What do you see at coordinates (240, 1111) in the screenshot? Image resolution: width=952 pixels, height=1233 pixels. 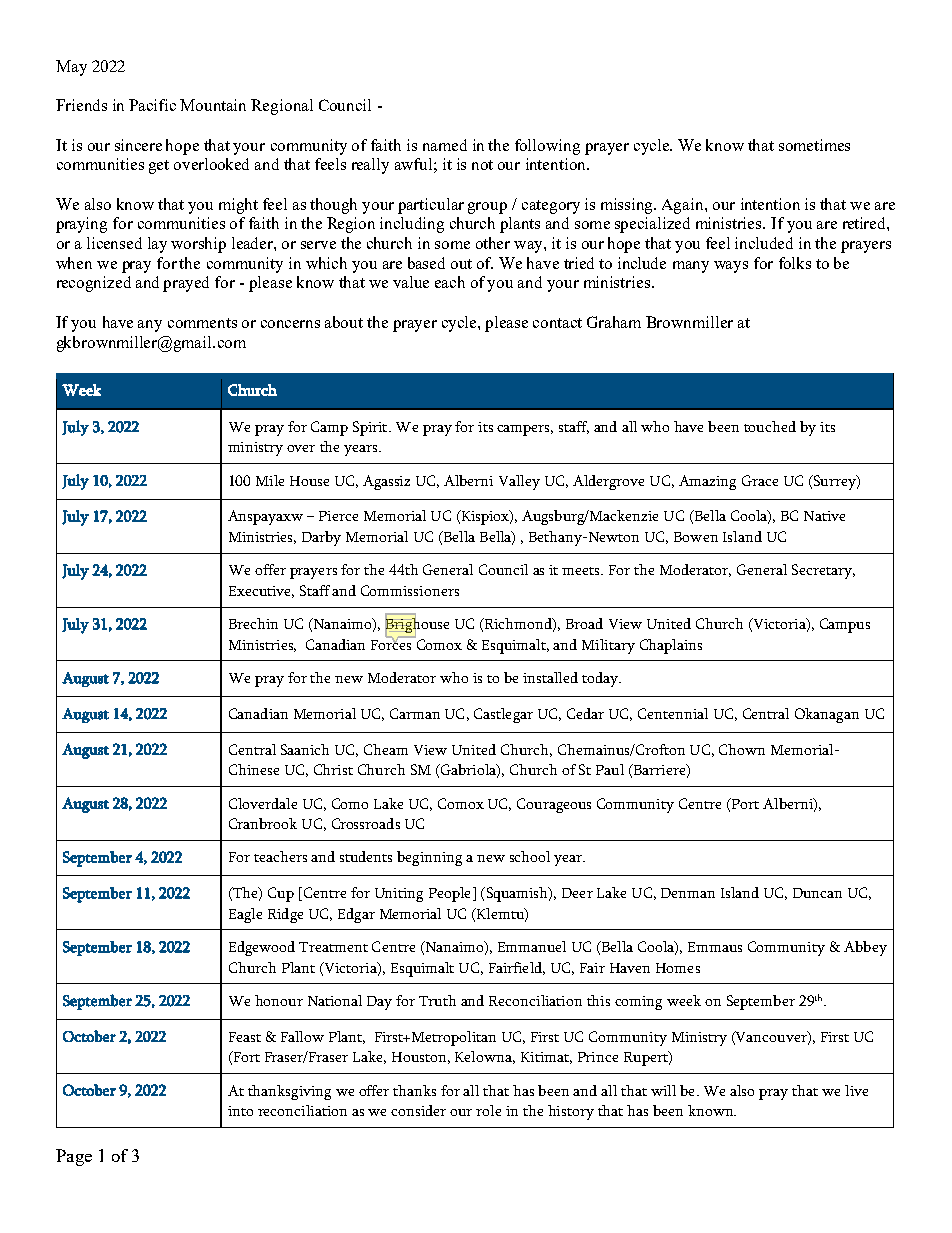 I see `into` at bounding box center [240, 1111].
